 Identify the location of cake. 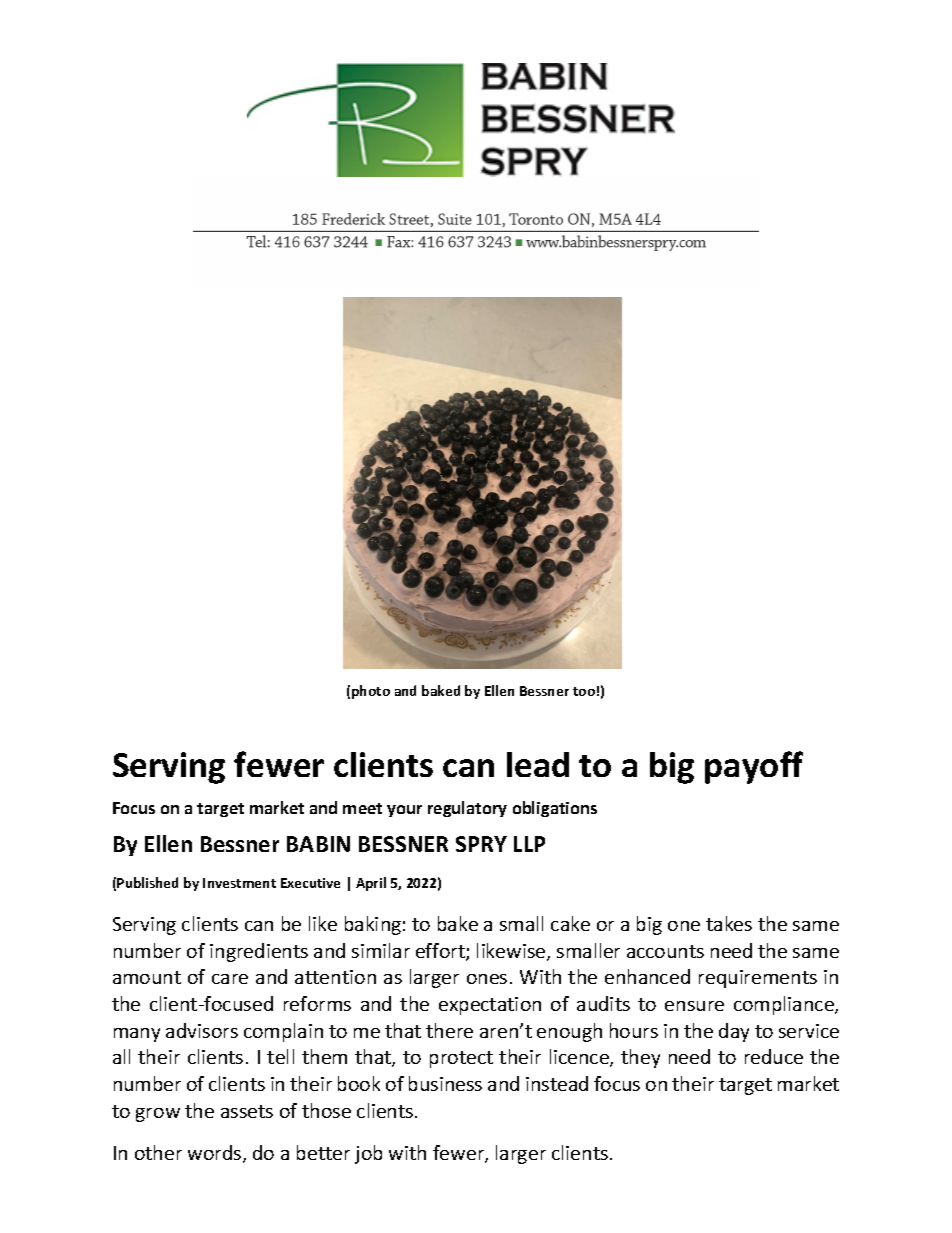
(570, 923).
